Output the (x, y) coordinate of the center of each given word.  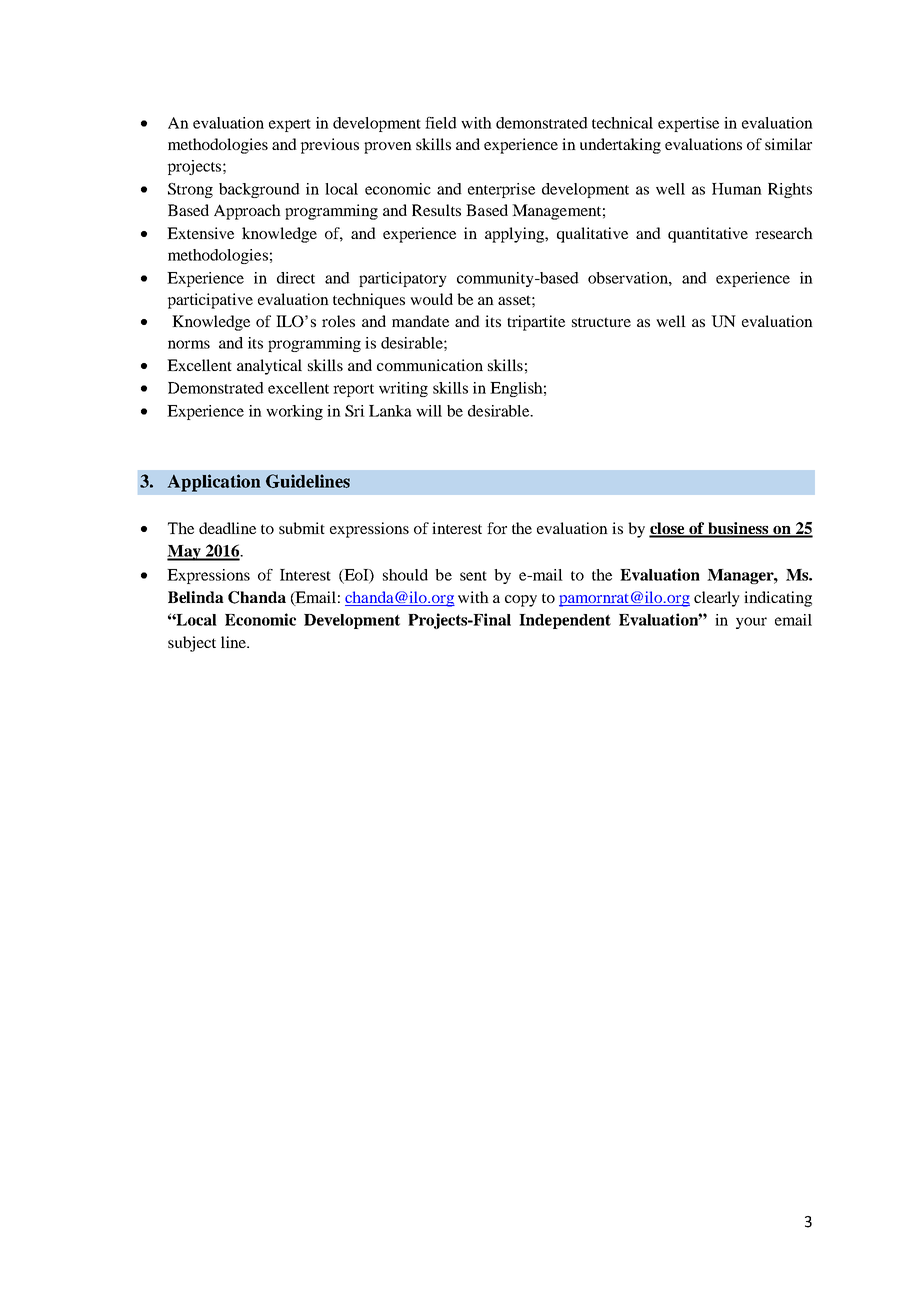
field (441, 123)
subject (192, 644)
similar (788, 144)
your (751, 623)
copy (521, 601)
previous (330, 146)
